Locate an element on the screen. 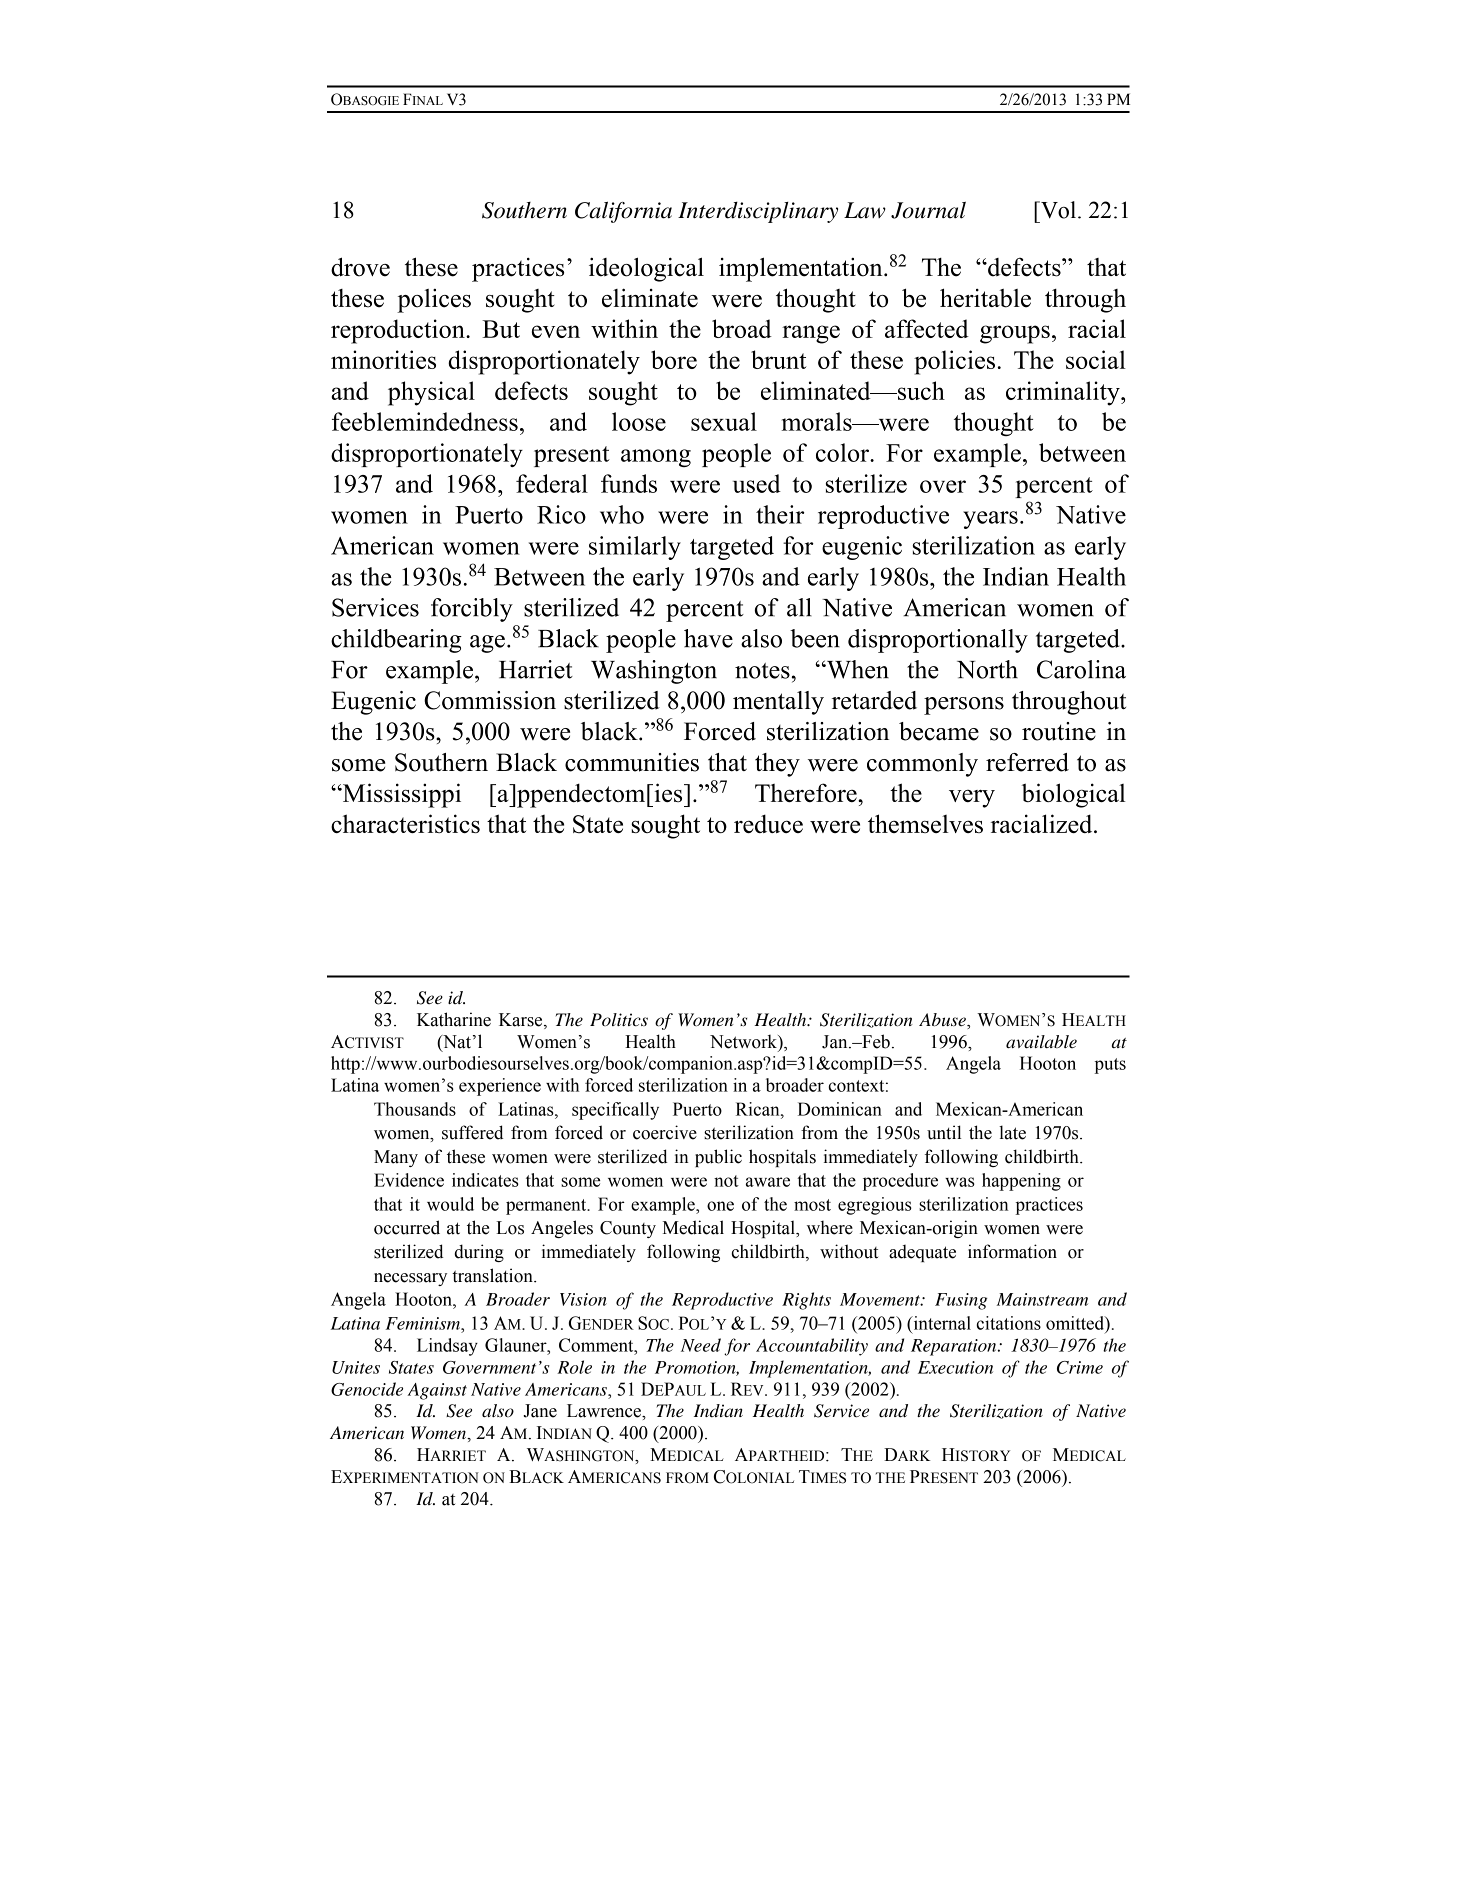 This screenshot has height=1885, width=1457. disproportionally is located at coordinates (938, 641).
